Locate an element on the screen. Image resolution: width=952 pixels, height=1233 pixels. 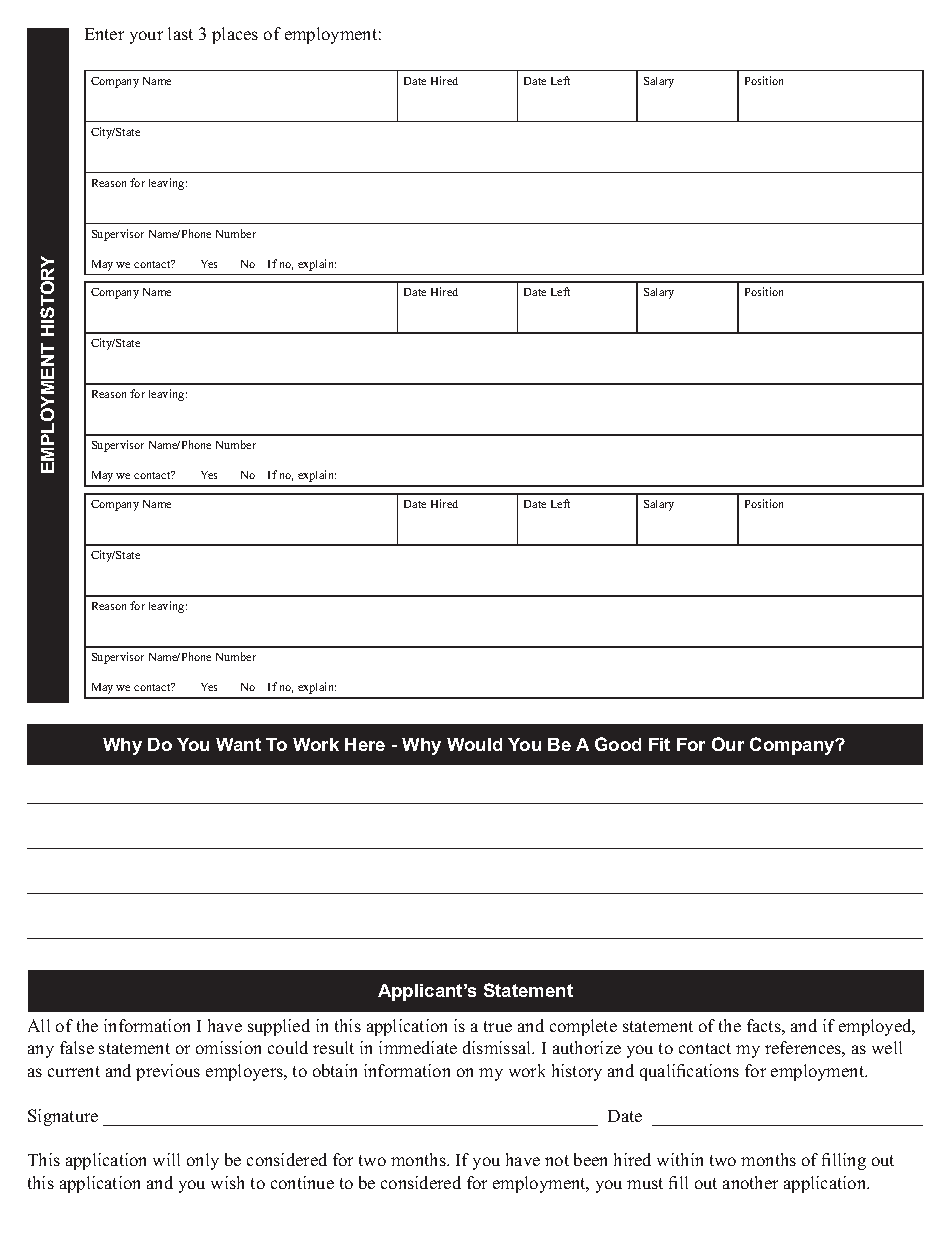
your is located at coordinates (146, 37).
